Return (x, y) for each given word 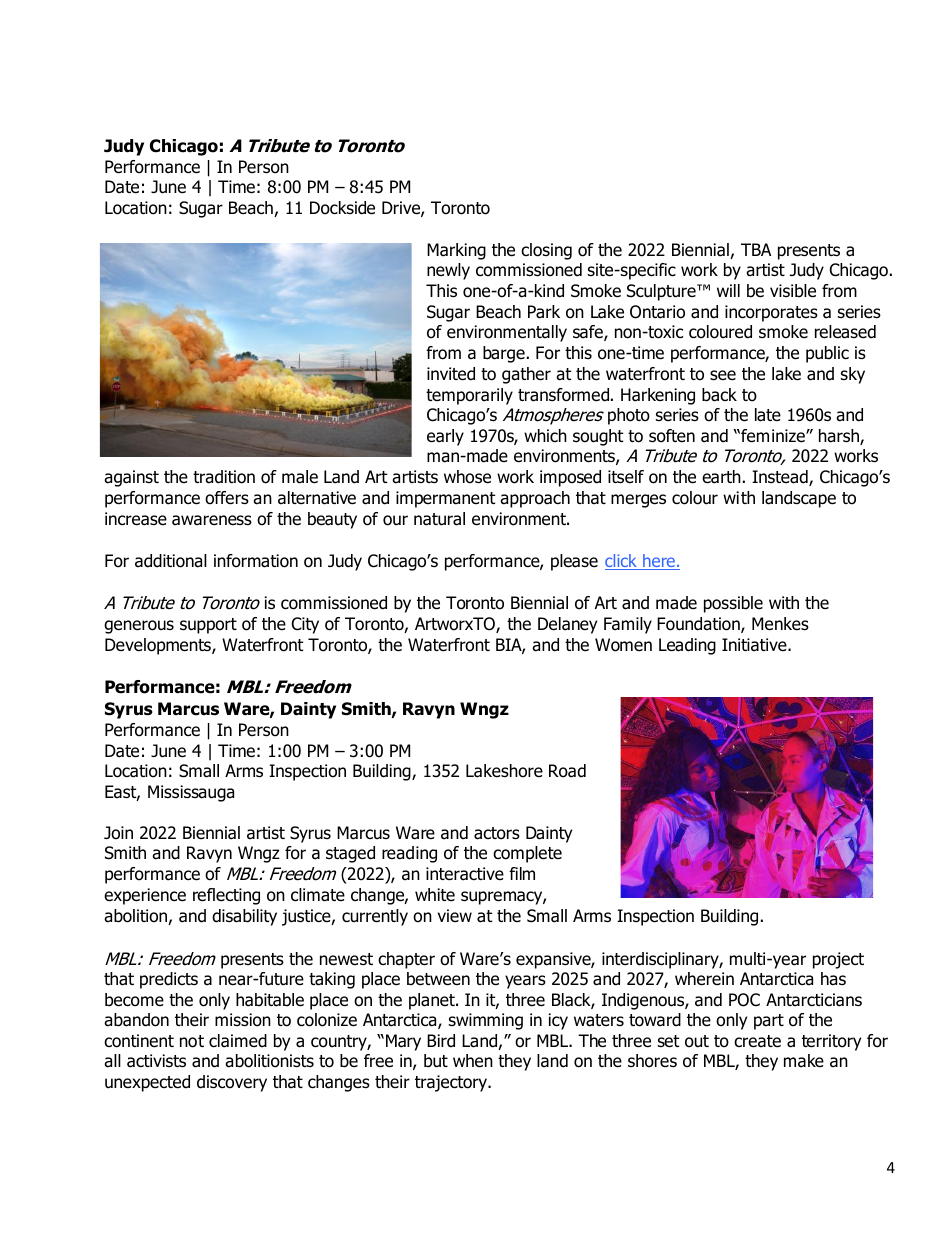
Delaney (567, 625)
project (838, 960)
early (445, 437)
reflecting (226, 896)
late (768, 415)
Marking (456, 251)
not (192, 1041)
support (208, 626)
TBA (756, 249)
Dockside (342, 208)
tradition (224, 477)
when (473, 1061)
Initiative (755, 645)
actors (497, 833)
